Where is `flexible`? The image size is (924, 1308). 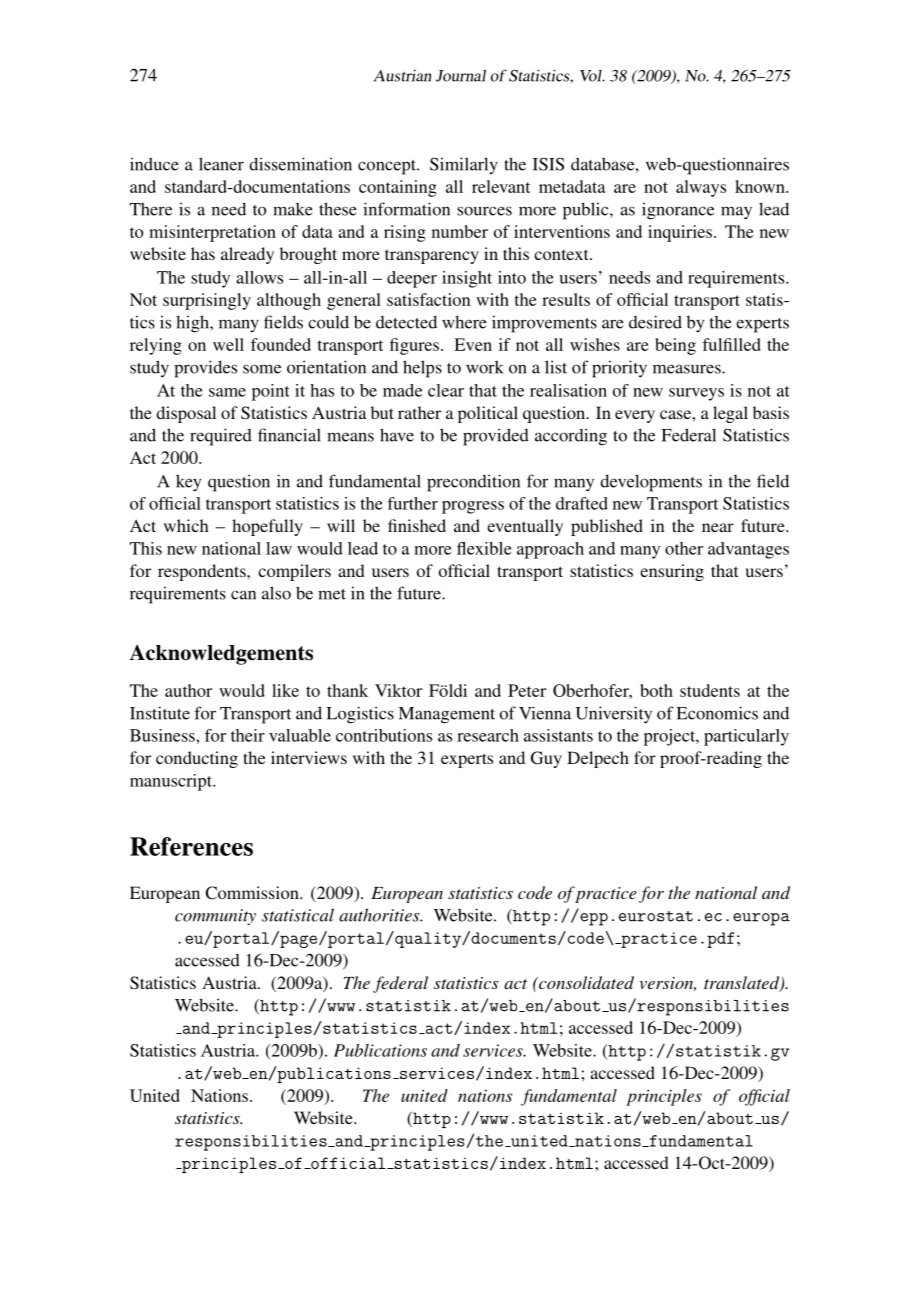
flexible is located at coordinates (484, 548).
